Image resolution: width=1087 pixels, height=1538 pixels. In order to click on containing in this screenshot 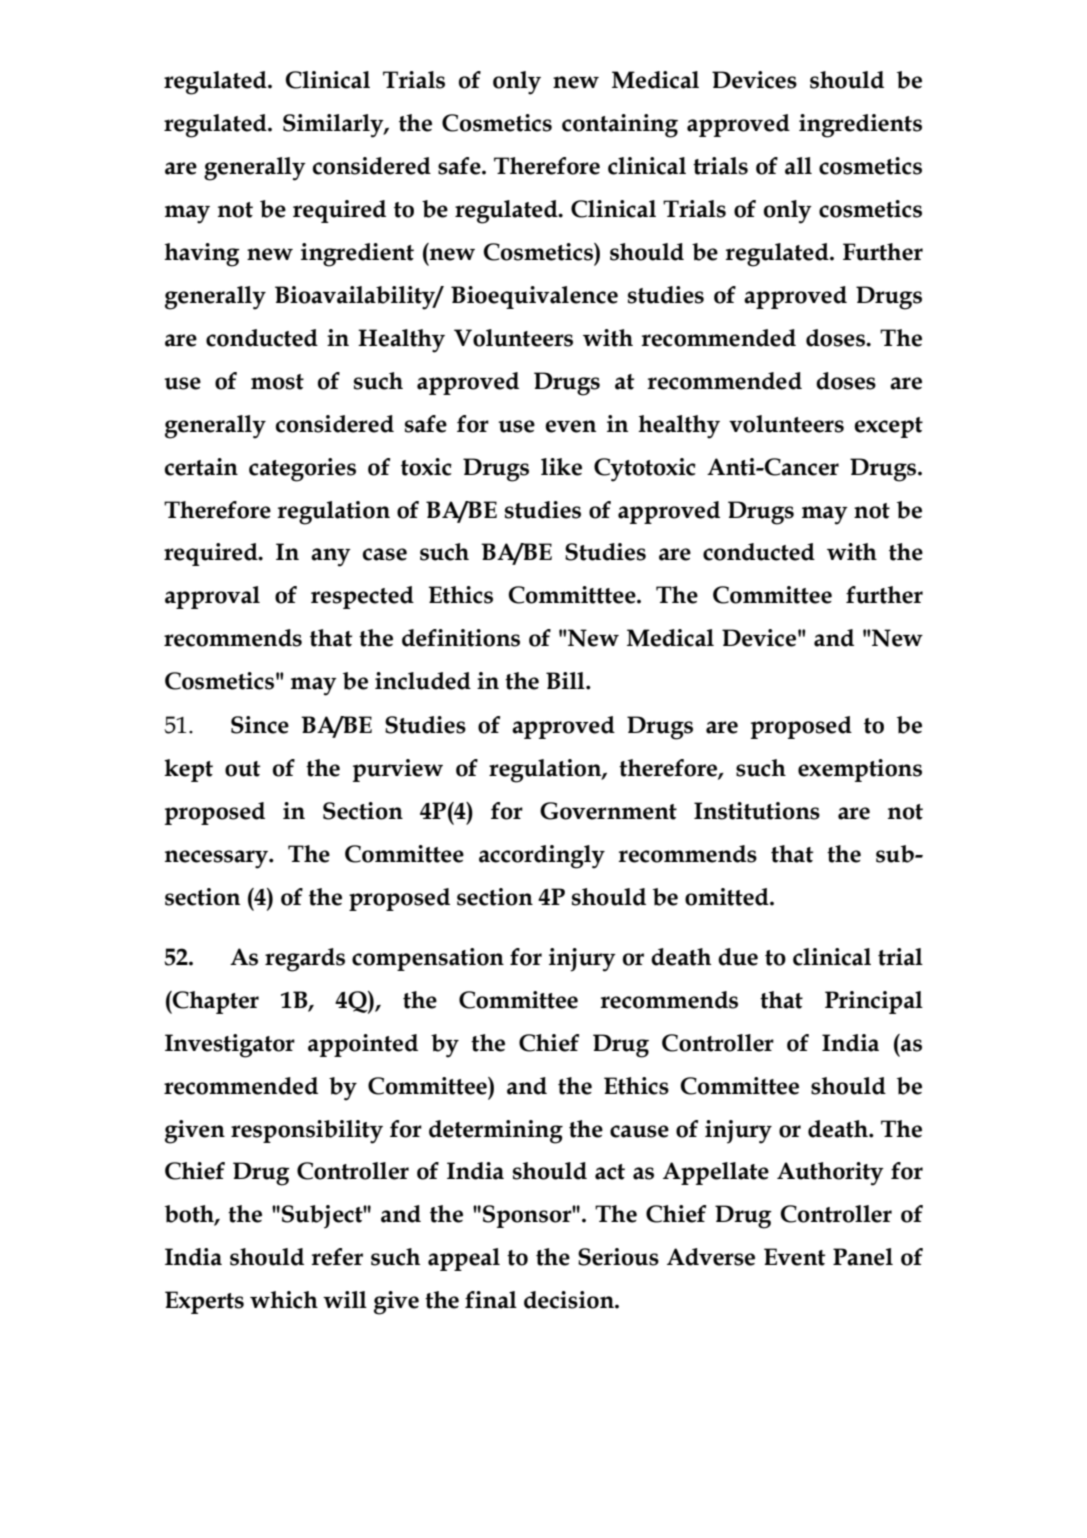, I will do `click(620, 126)`.
